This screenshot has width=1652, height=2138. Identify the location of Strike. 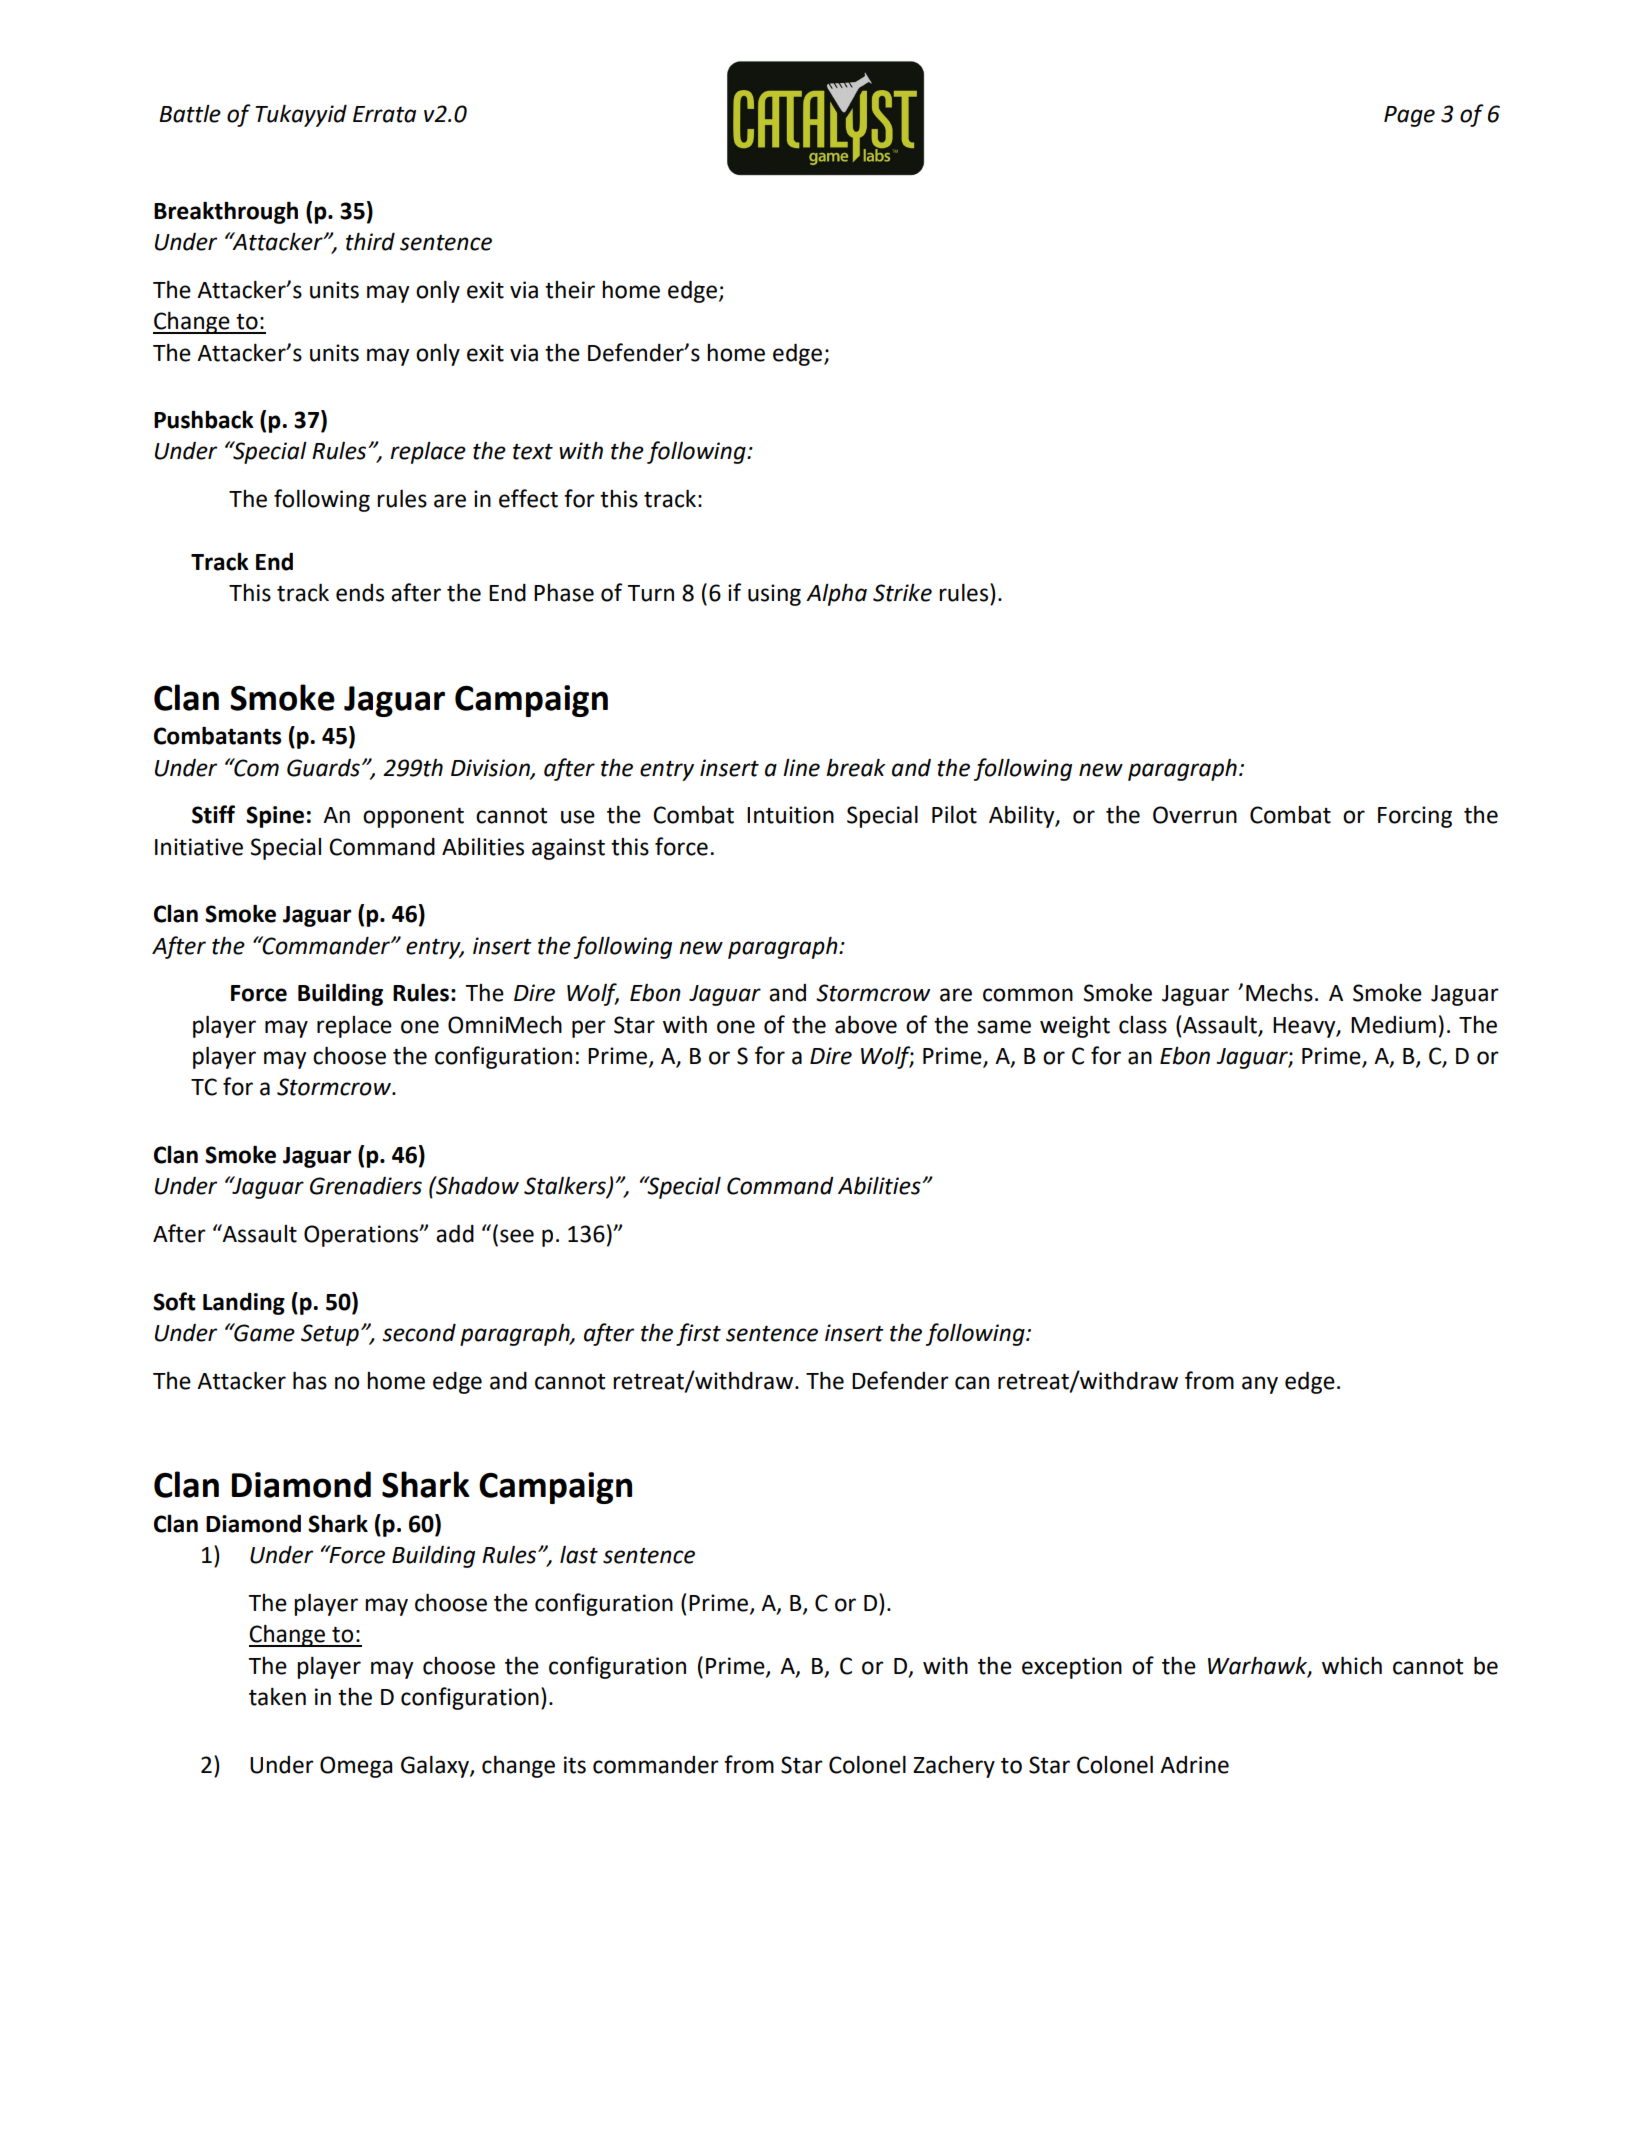
(902, 593).
